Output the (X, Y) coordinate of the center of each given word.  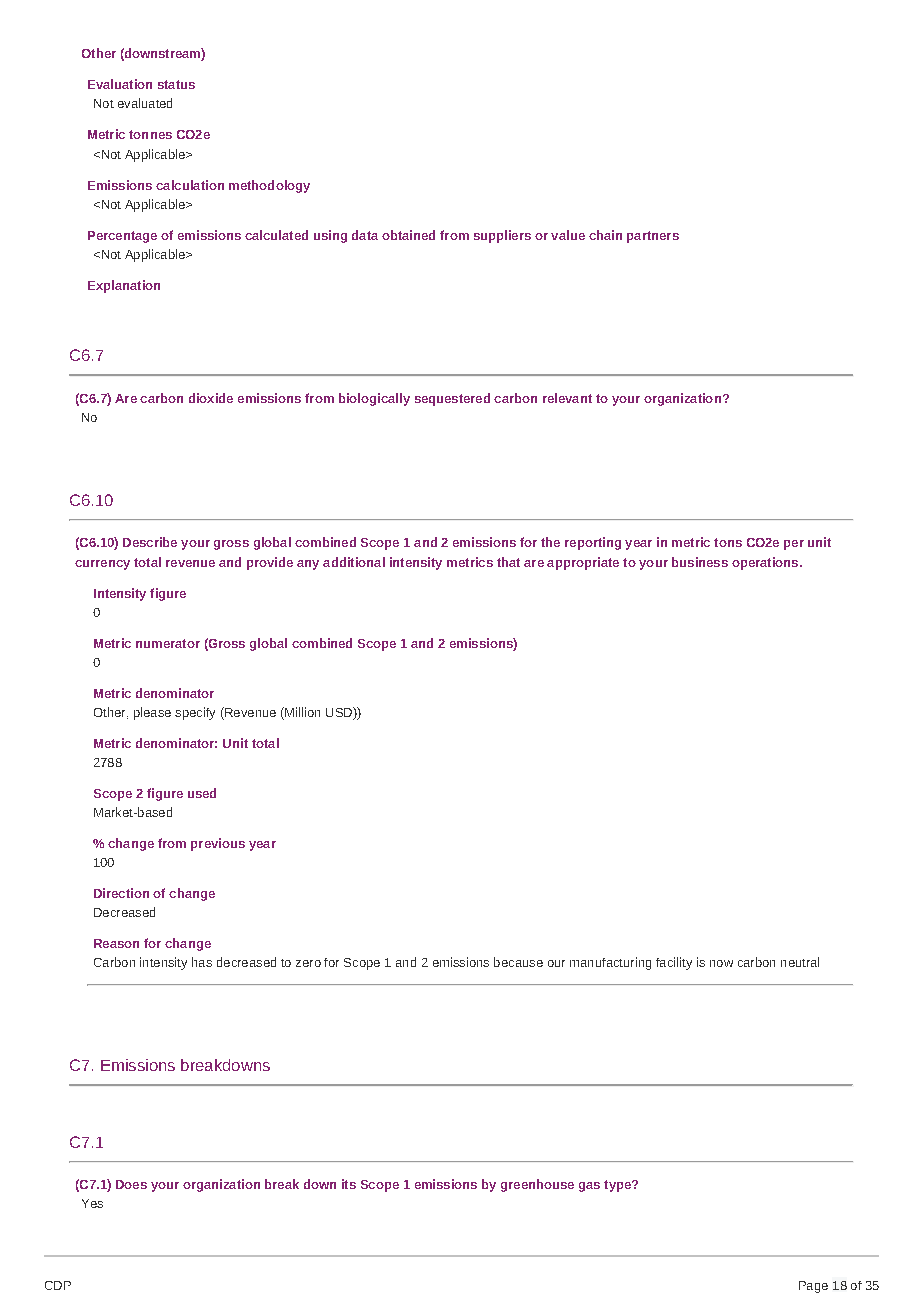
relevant (567, 398)
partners (653, 237)
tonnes (150, 134)
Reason (116, 943)
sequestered (452, 399)
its (349, 1184)
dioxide (211, 398)
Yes (92, 1203)
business (700, 562)
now (721, 963)
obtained (408, 235)
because (518, 962)
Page (813, 1287)
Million (301, 712)
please (152, 713)
